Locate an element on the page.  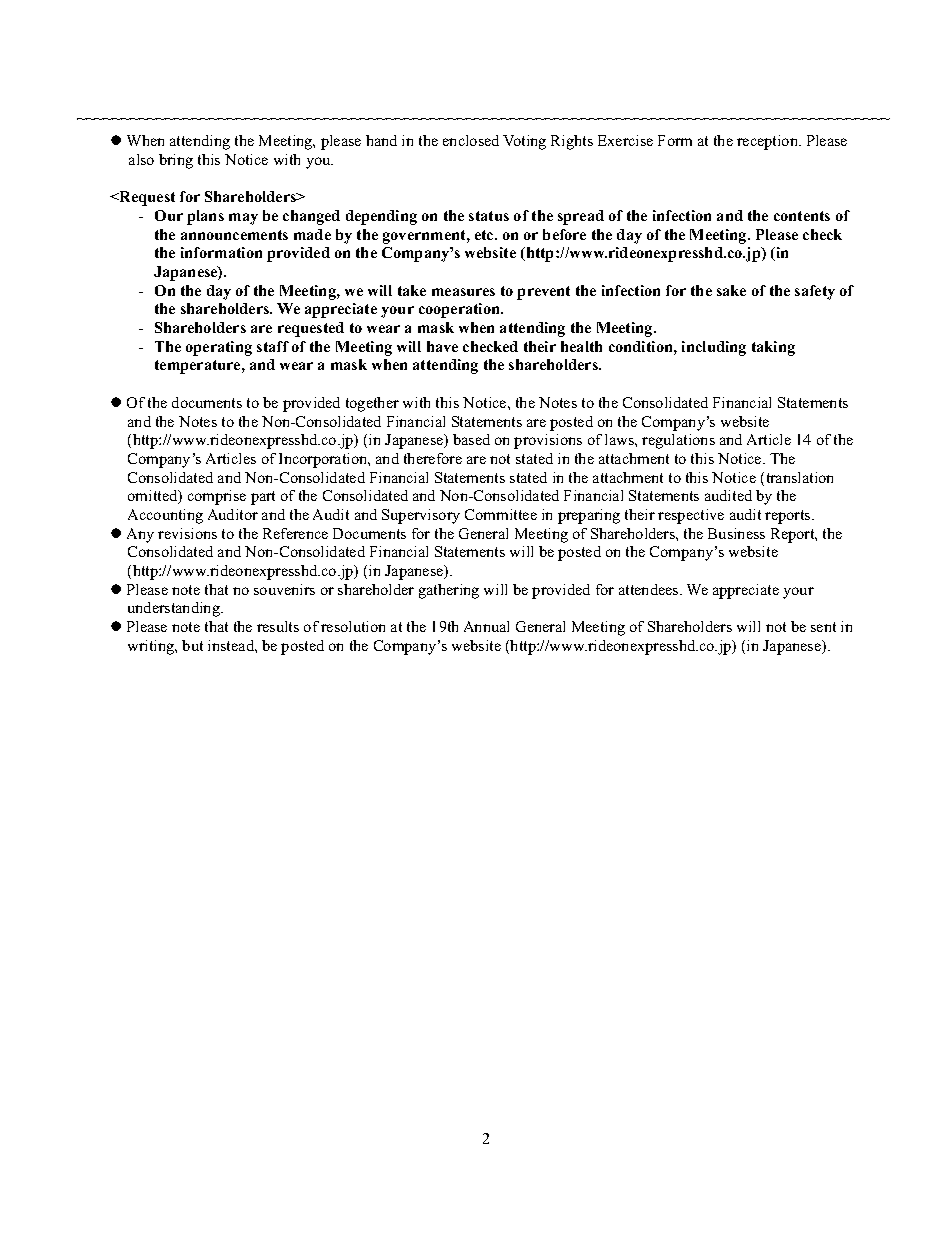
Annual is located at coordinates (486, 626).
